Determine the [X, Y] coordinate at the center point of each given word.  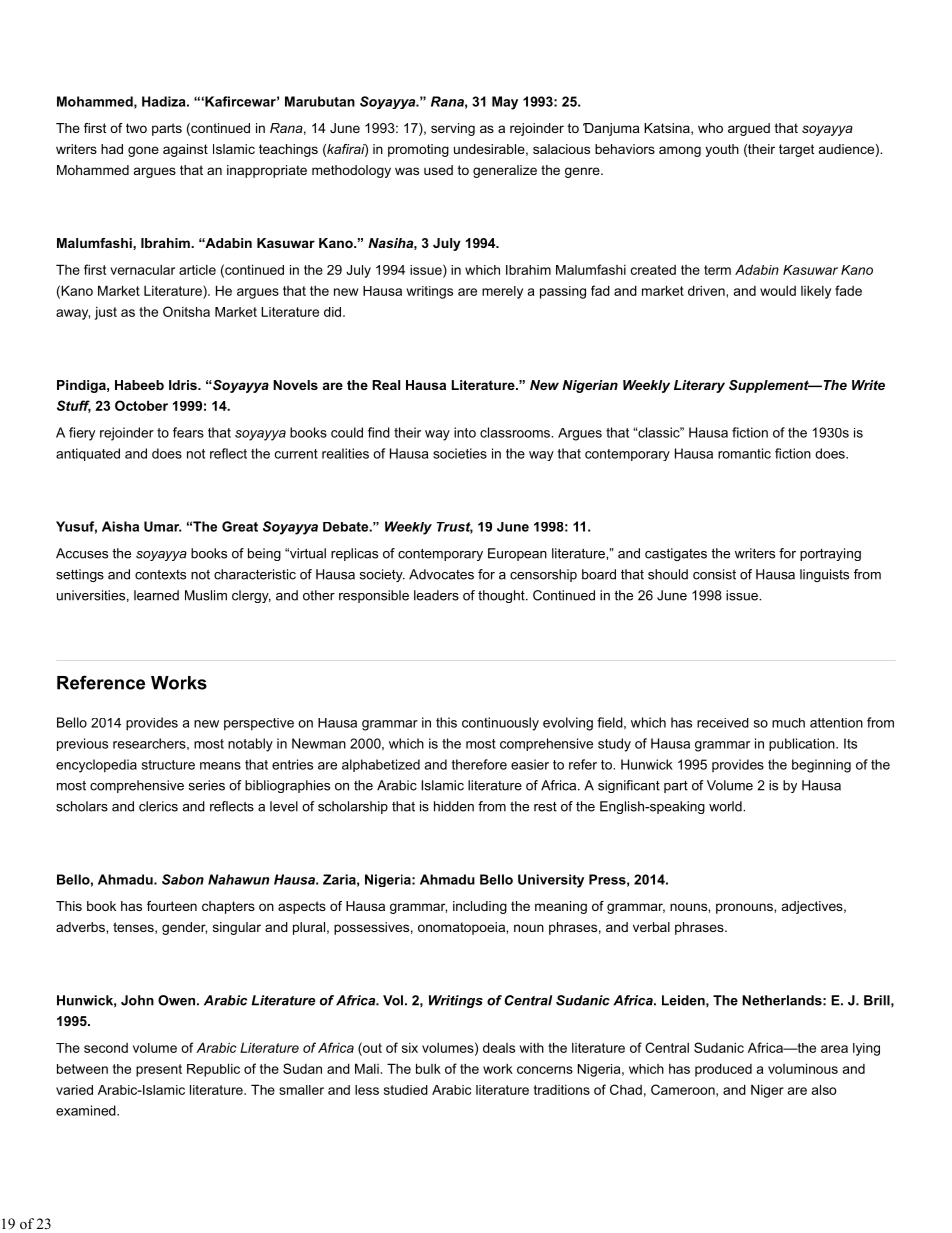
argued [749, 129]
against [185, 150]
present [159, 1070]
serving [453, 129]
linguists [824, 575]
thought [502, 596]
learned [156, 595]
